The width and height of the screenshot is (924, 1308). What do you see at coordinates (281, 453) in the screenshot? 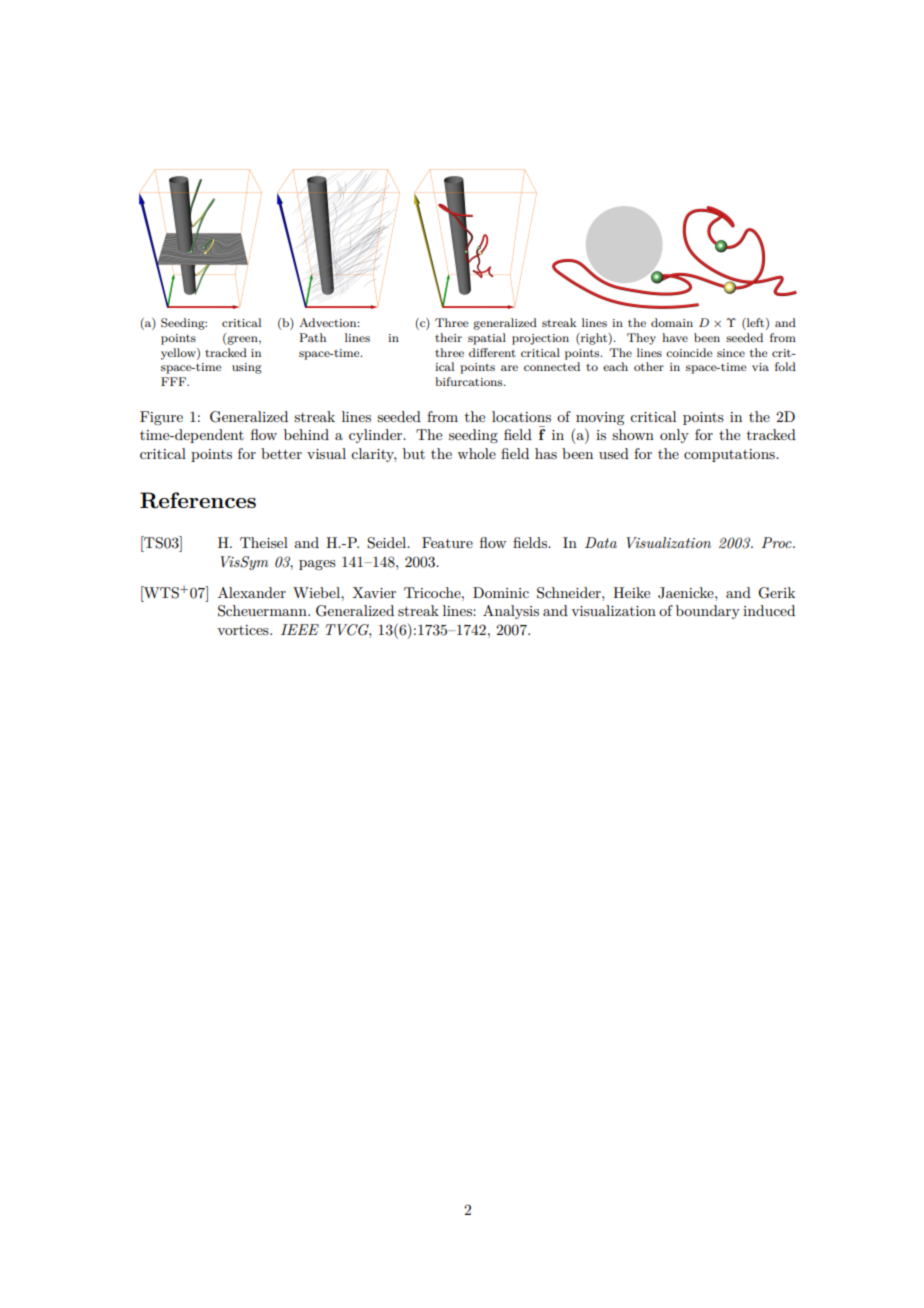
I see `better` at bounding box center [281, 453].
